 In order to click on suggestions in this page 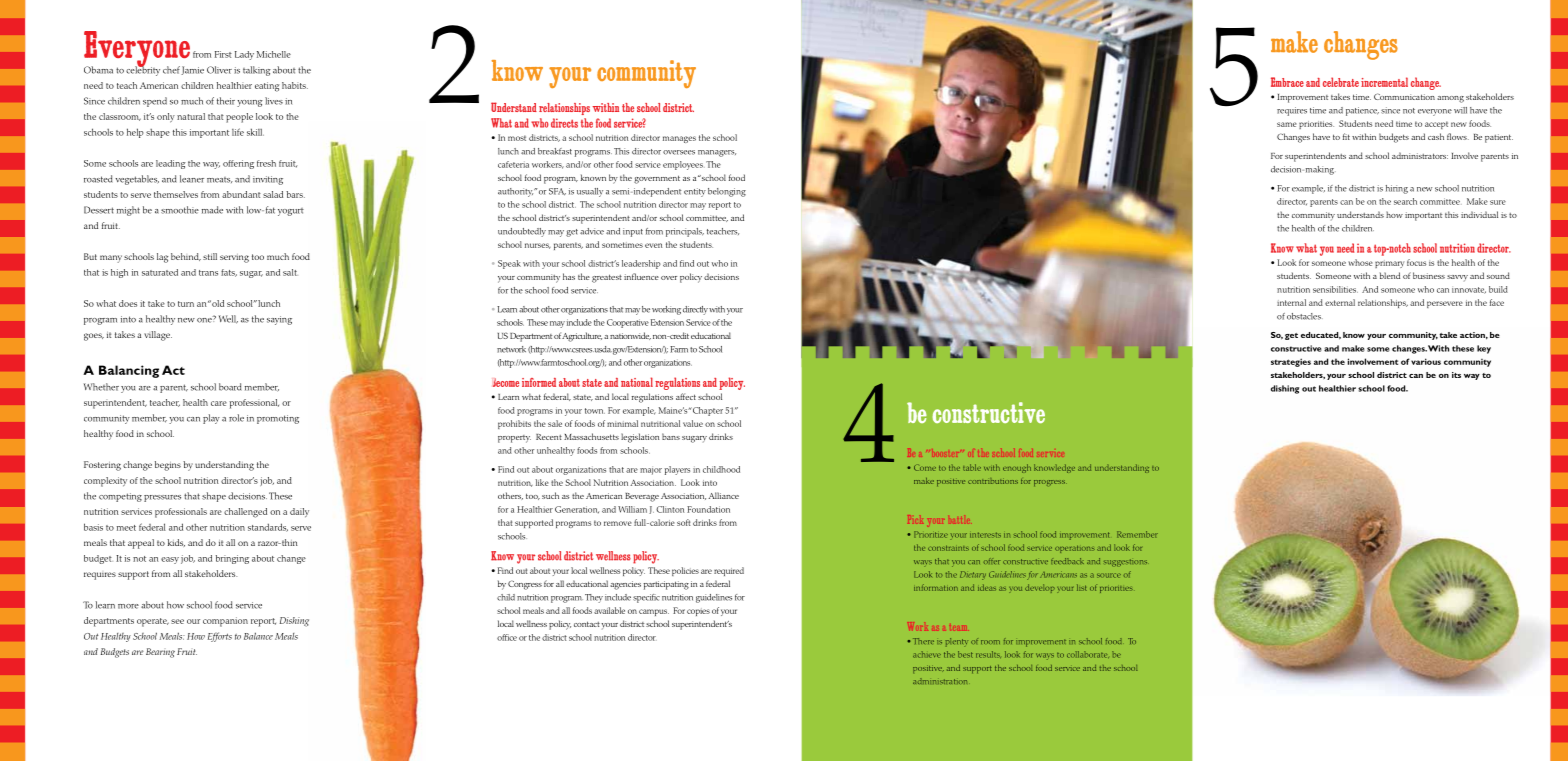, I will do `click(1125, 562)`.
